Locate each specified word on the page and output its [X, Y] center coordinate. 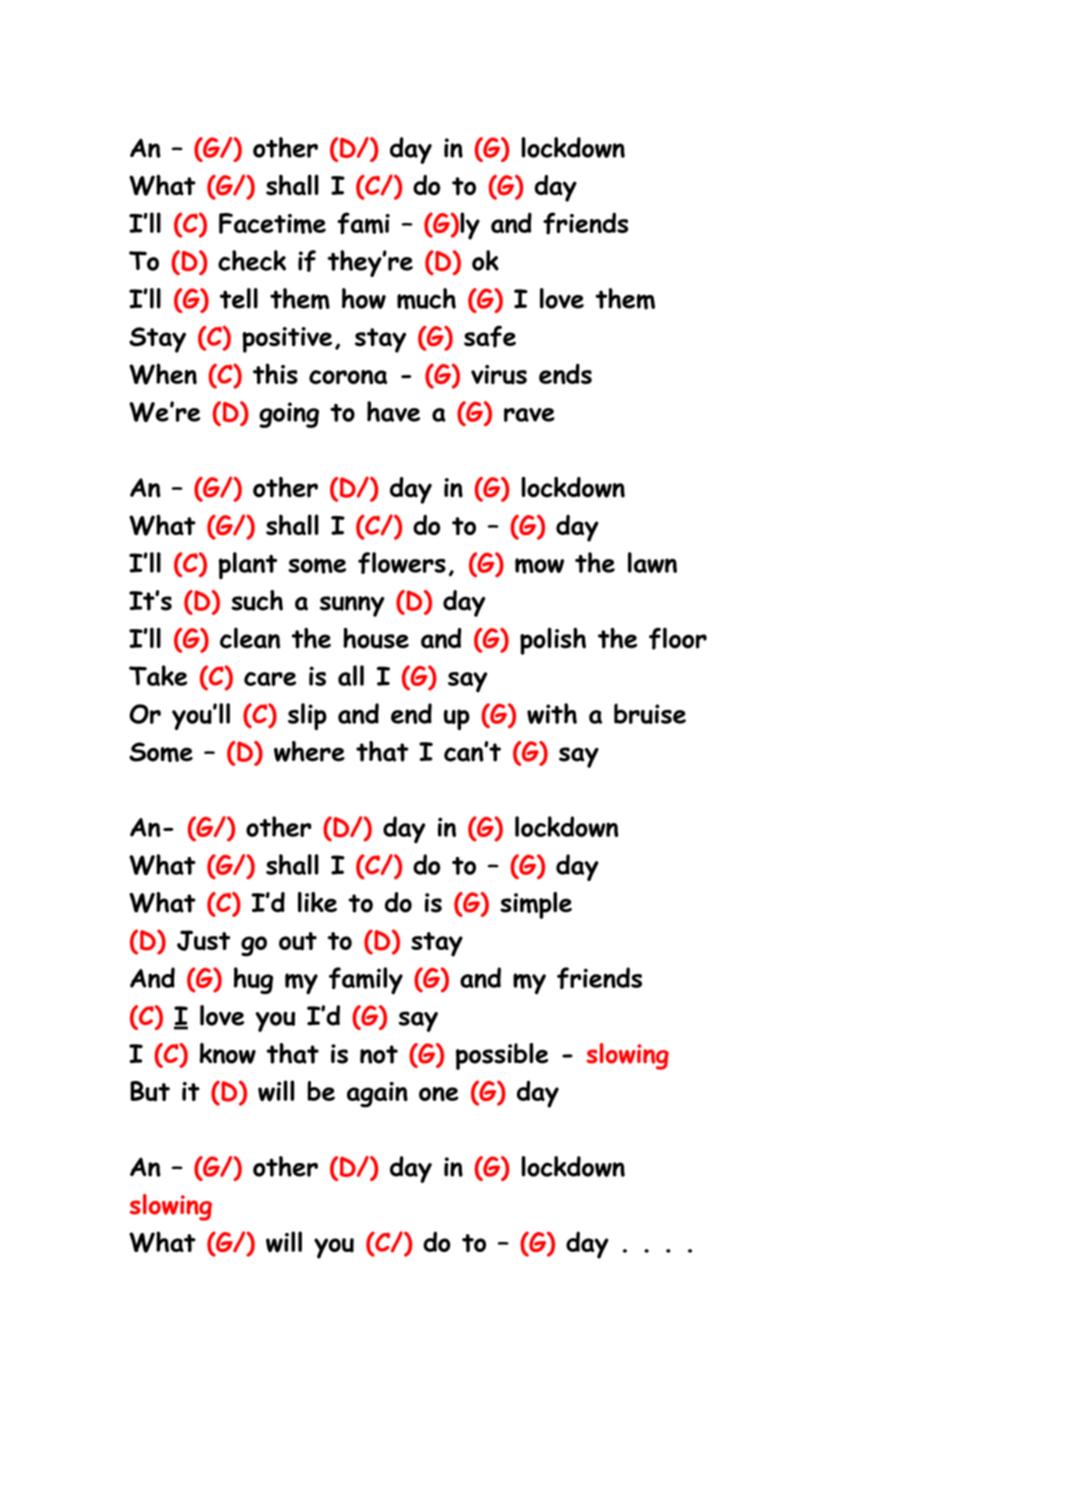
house [376, 638]
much [426, 299]
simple [536, 905]
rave [529, 415]
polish [553, 641]
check [252, 260]
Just [203, 940]
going [289, 415]
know [228, 1053]
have [393, 411]
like [317, 902]
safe [490, 336]
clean [250, 638]
